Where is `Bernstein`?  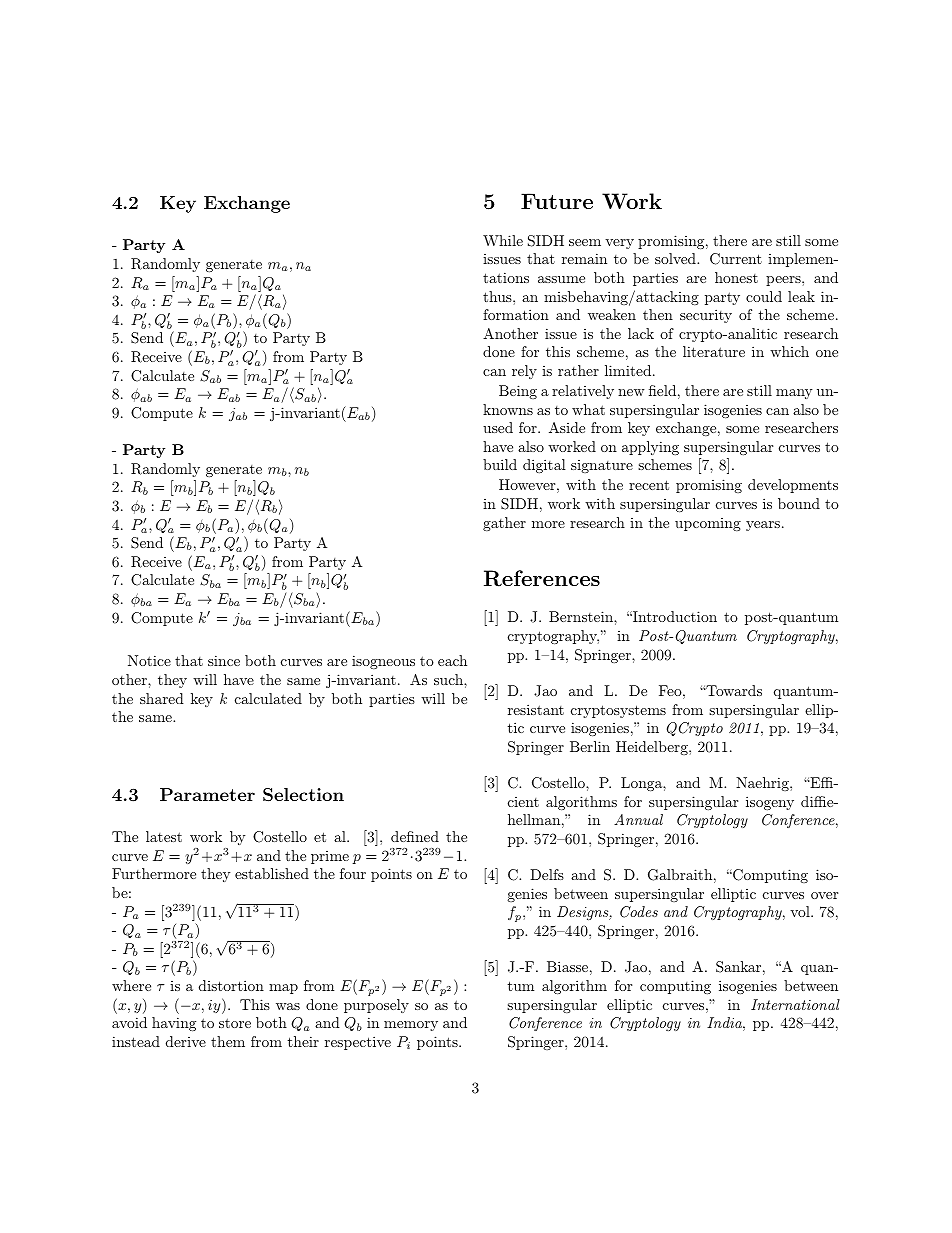
Bernstein is located at coordinates (582, 616).
